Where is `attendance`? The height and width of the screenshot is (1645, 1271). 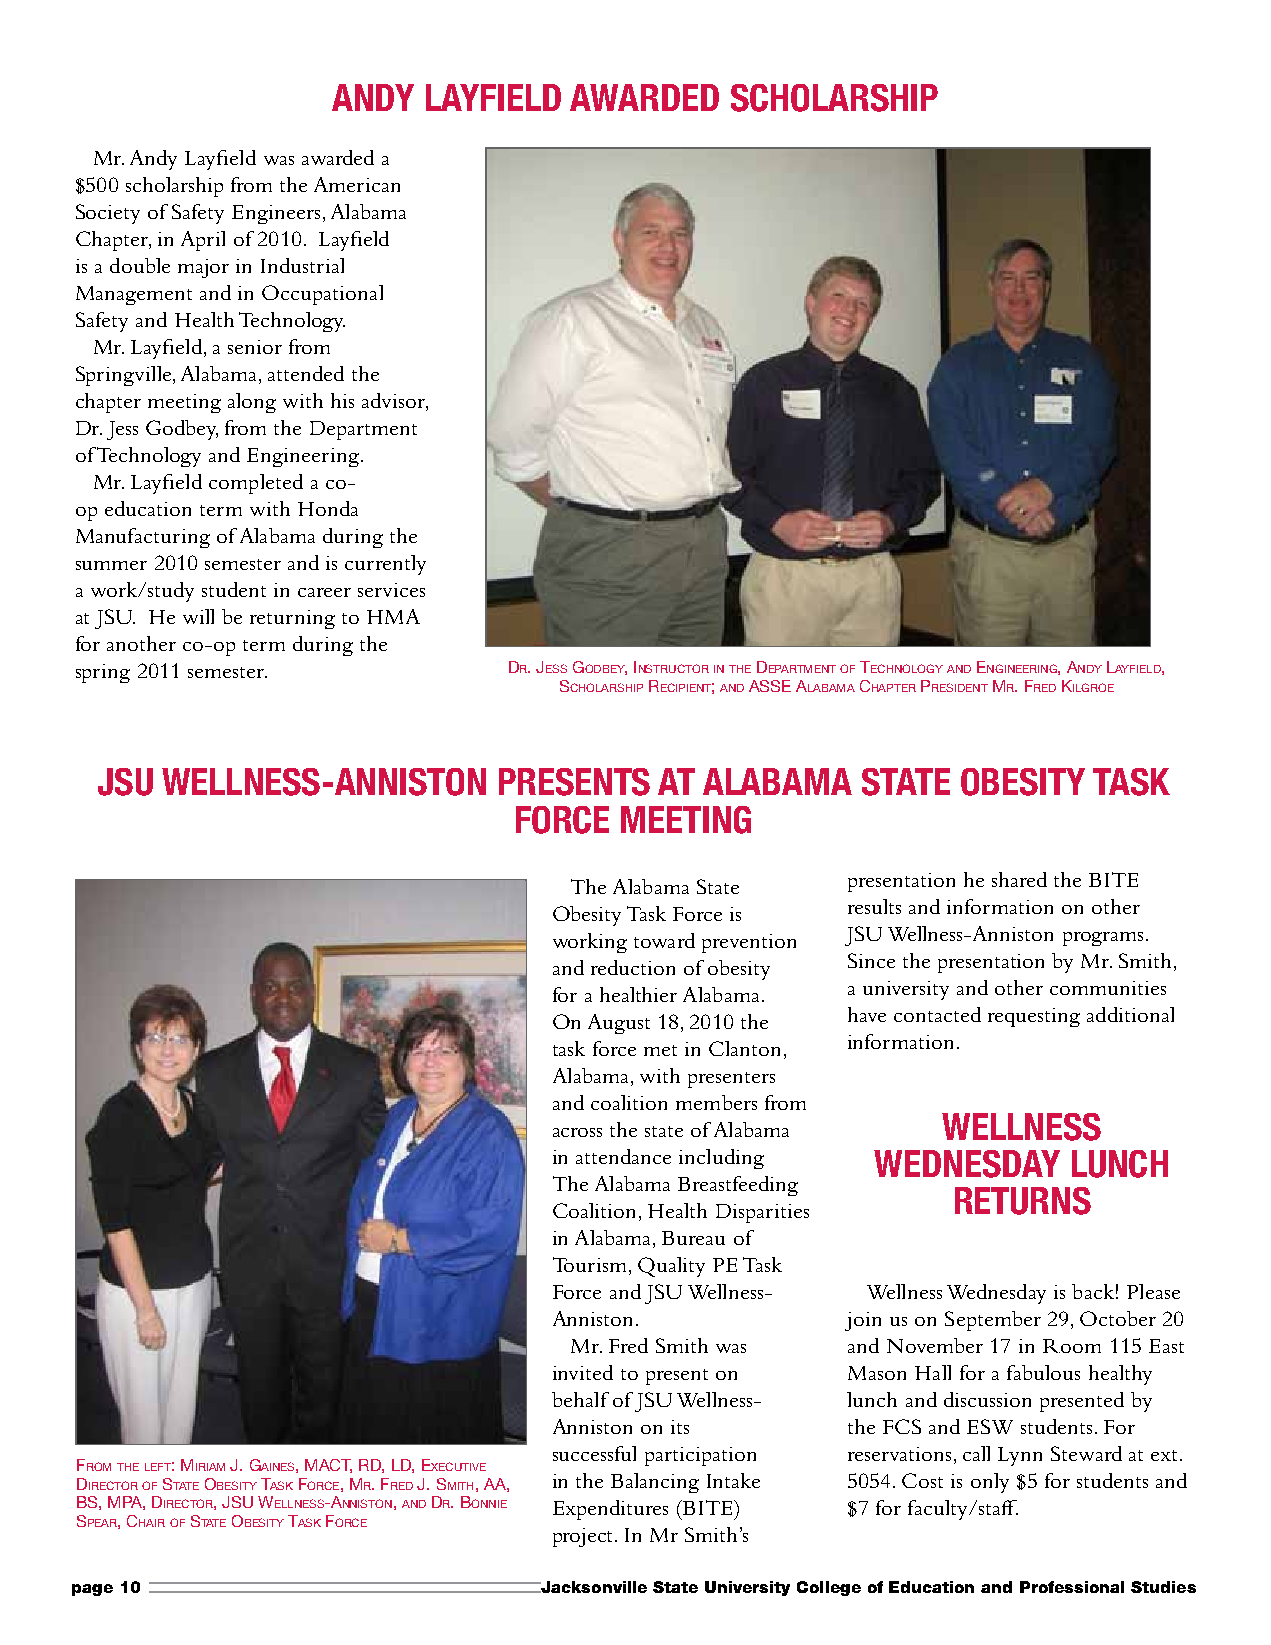
attendance is located at coordinates (623, 1156).
